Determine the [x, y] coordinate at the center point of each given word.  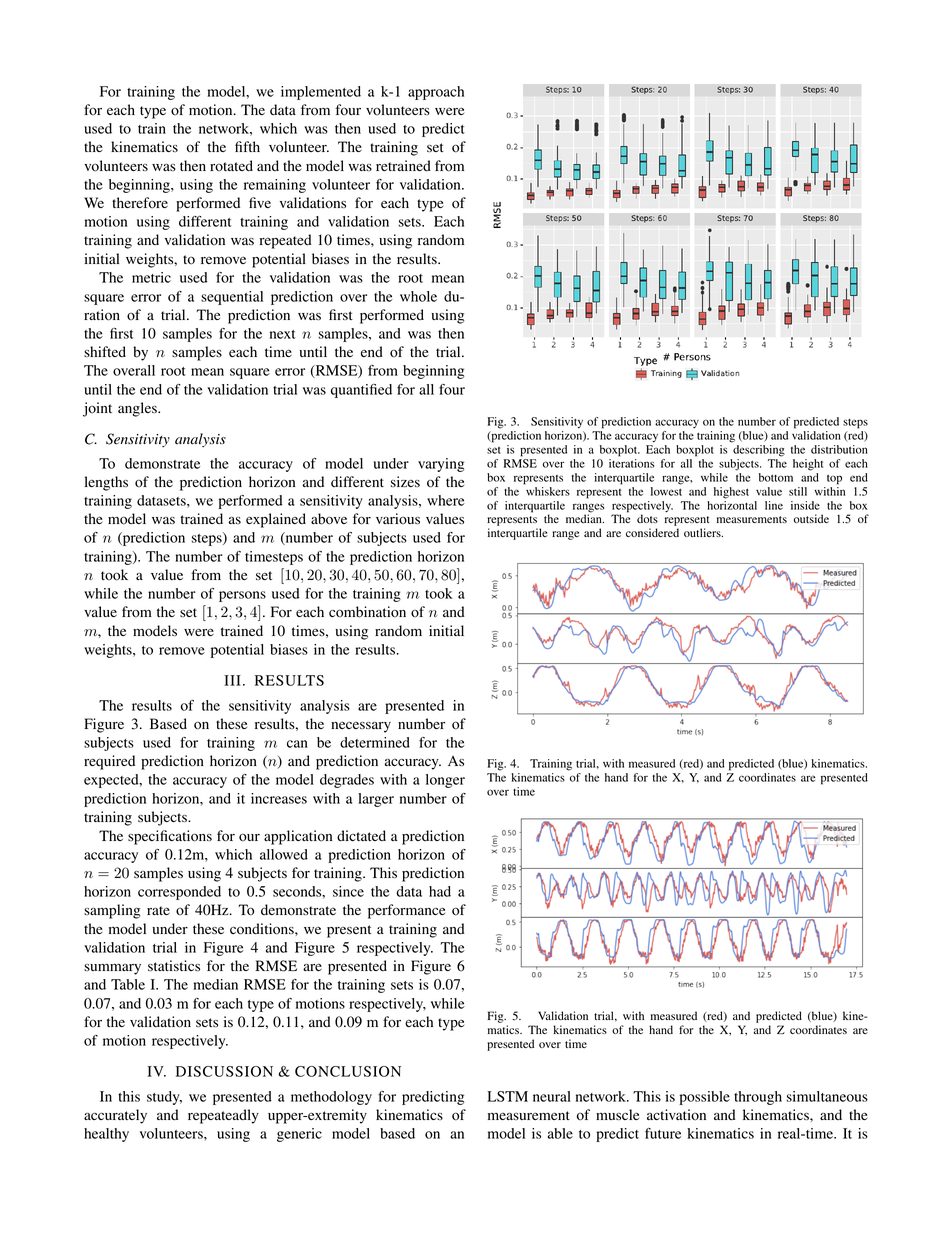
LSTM [507, 1096]
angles [138, 409]
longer [445, 781]
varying [441, 465]
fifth [247, 146]
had [440, 891]
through [758, 1098]
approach [436, 93]
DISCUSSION [224, 1071]
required [109, 762]
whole [418, 296]
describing [759, 451]
